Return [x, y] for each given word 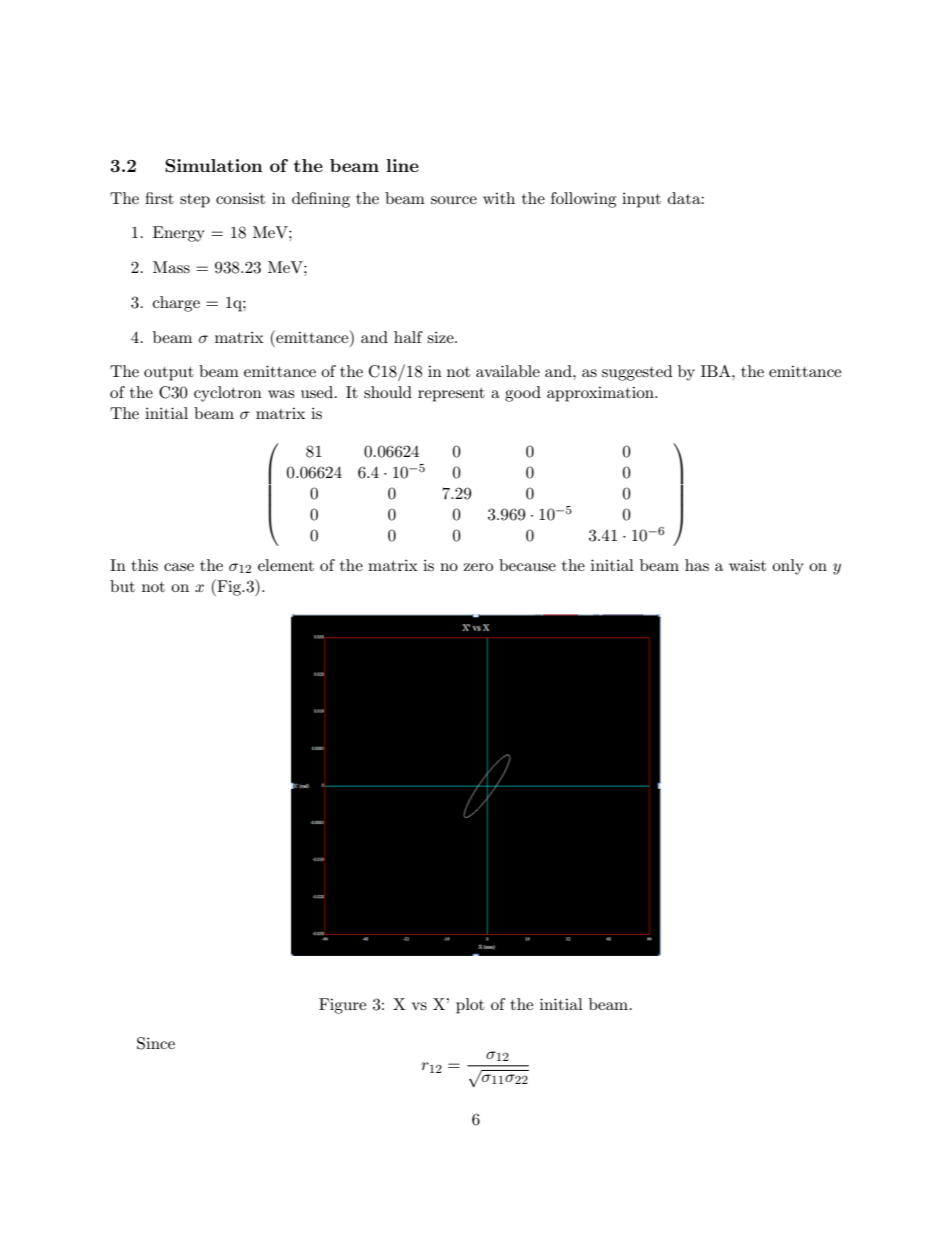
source [454, 200]
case [179, 567]
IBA [717, 371]
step [195, 201]
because [527, 565]
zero [478, 567]
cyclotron [228, 394]
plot [470, 1006]
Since [156, 1043]
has [697, 565]
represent [451, 395]
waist [747, 565]
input [641, 200]
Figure [342, 1006]
